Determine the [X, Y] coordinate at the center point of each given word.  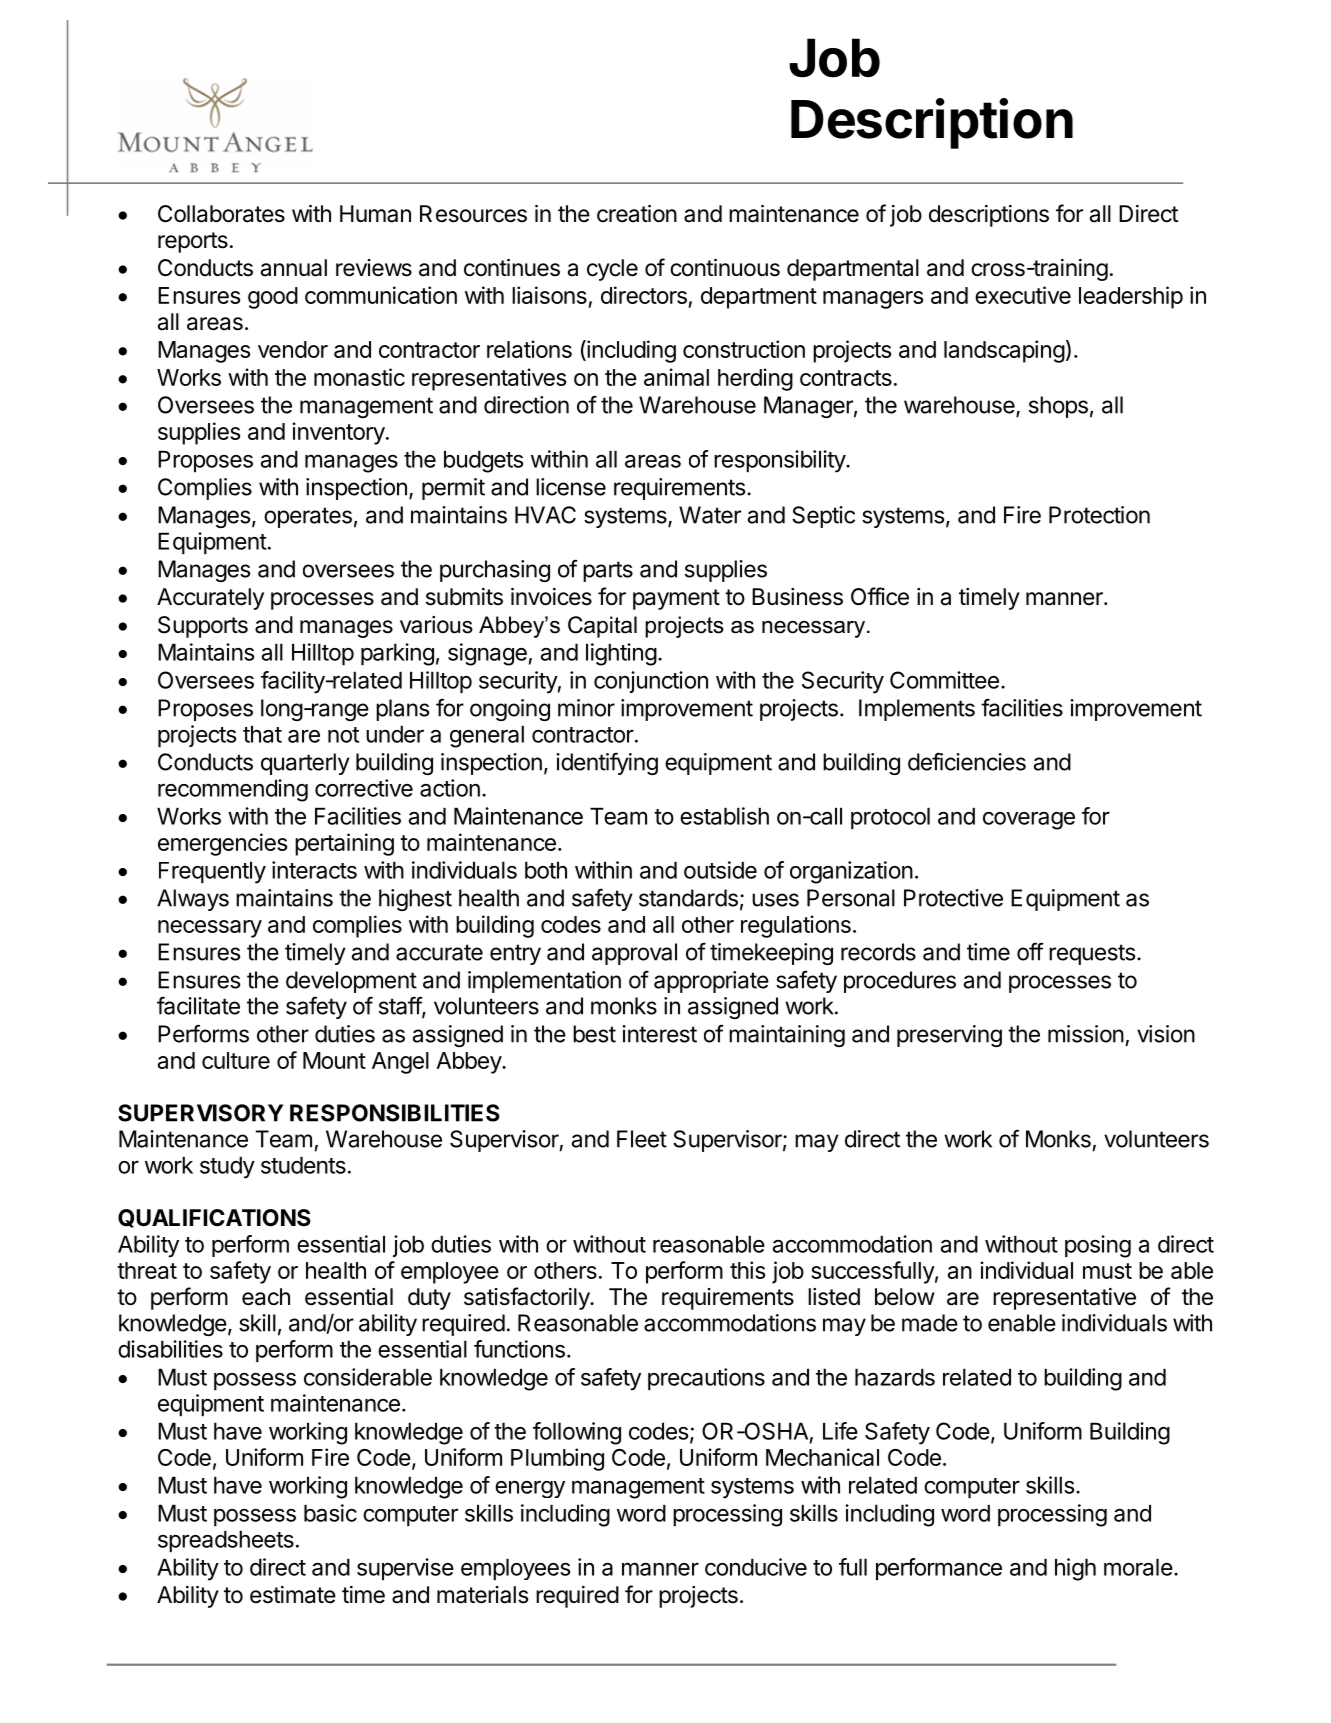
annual [294, 268]
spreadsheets [226, 1541]
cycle [612, 270]
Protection [1099, 515]
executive [1023, 295]
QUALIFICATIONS [214, 1218]
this [747, 1270]
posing [1098, 1246]
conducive [756, 1567]
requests [1092, 954]
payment [676, 599]
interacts [314, 870]
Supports [203, 627]
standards [688, 898]
